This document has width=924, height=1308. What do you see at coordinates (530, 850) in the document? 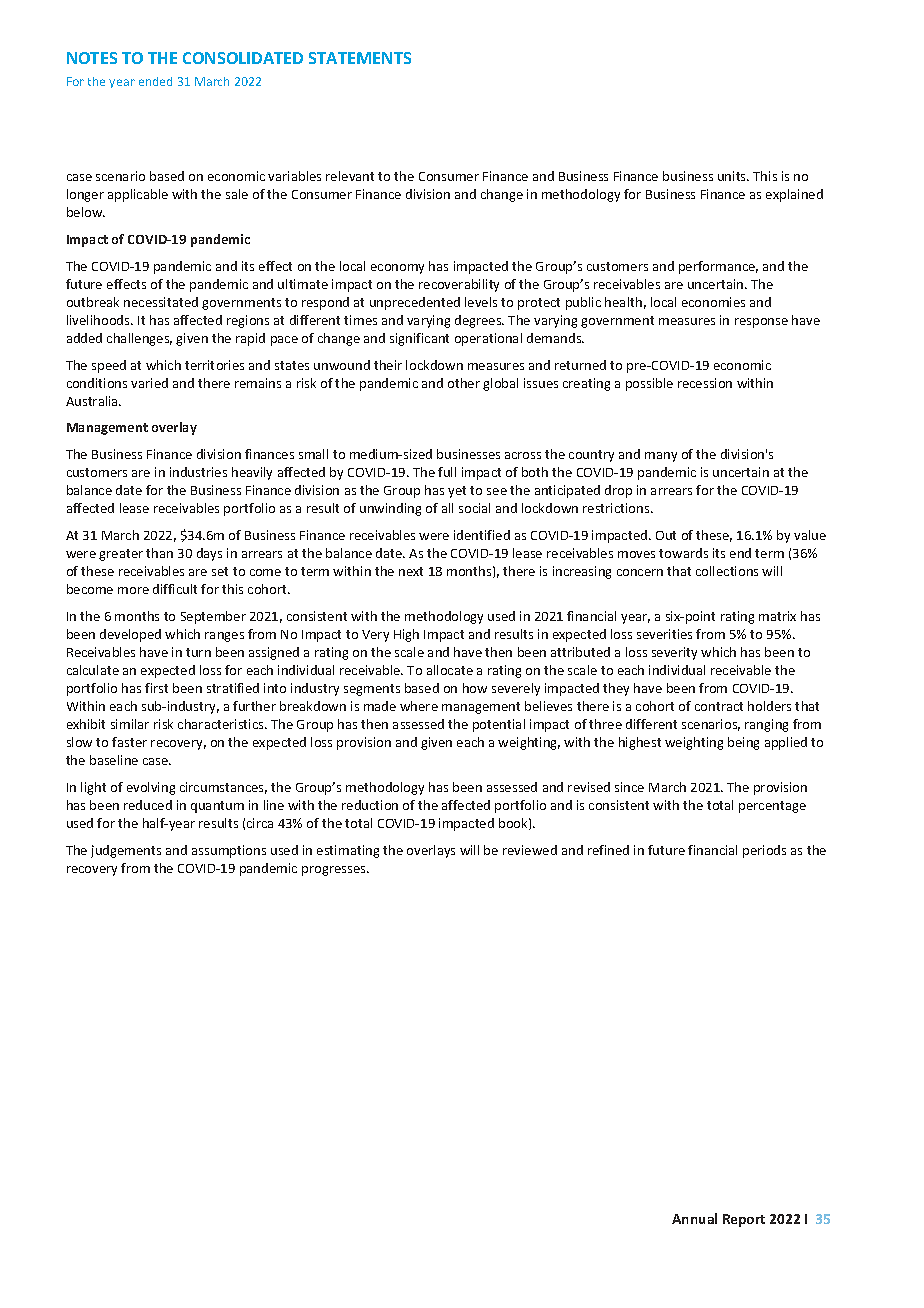
I see `reviewed` at bounding box center [530, 850].
